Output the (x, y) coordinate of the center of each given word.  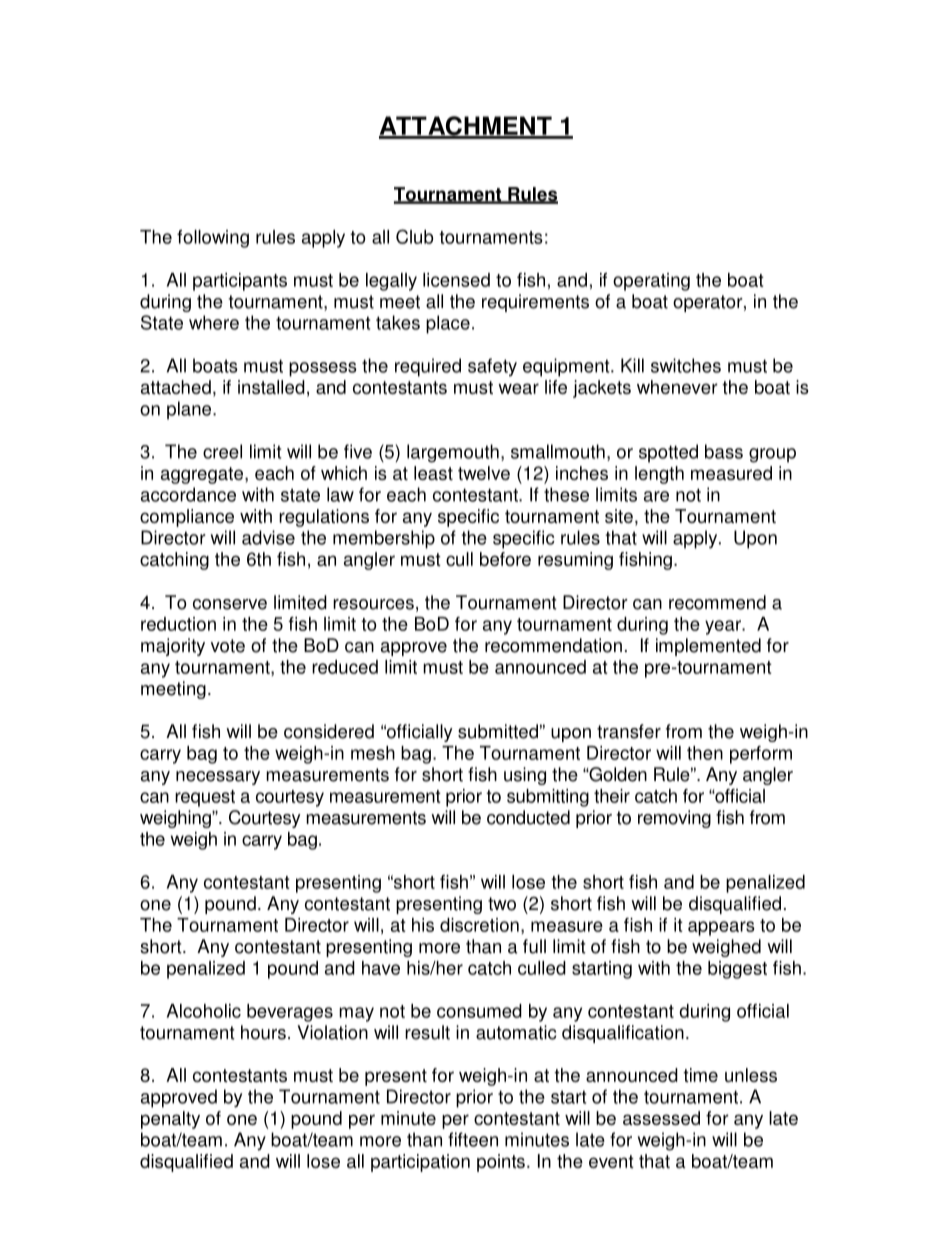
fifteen (473, 1139)
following (213, 239)
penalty (170, 1120)
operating (651, 282)
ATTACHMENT (466, 127)
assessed (661, 1118)
